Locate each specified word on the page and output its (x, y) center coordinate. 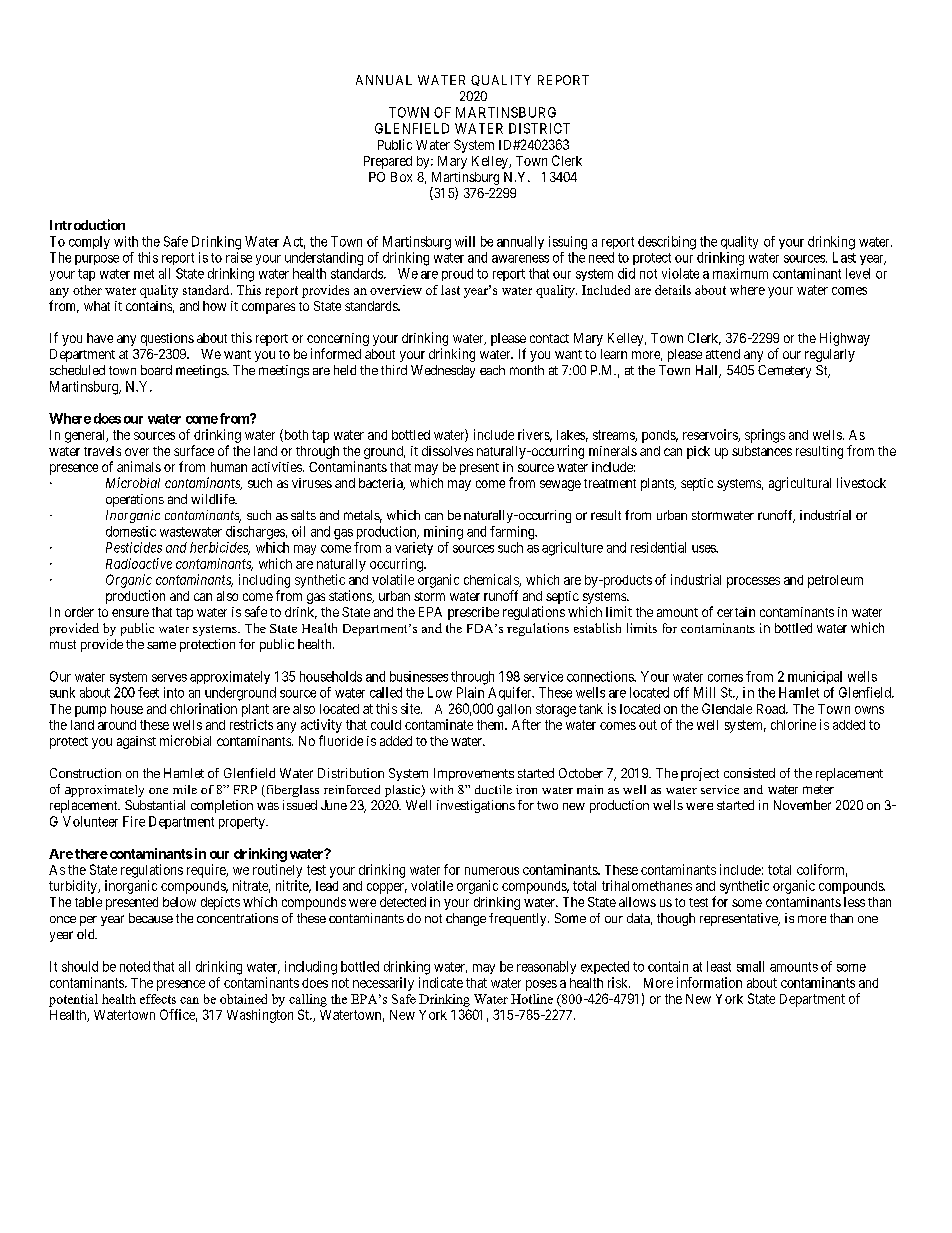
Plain (470, 692)
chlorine (793, 724)
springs (765, 436)
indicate (441, 982)
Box (401, 177)
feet (148, 692)
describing (667, 243)
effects (158, 999)
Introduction (87, 224)
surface (194, 450)
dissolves (447, 451)
